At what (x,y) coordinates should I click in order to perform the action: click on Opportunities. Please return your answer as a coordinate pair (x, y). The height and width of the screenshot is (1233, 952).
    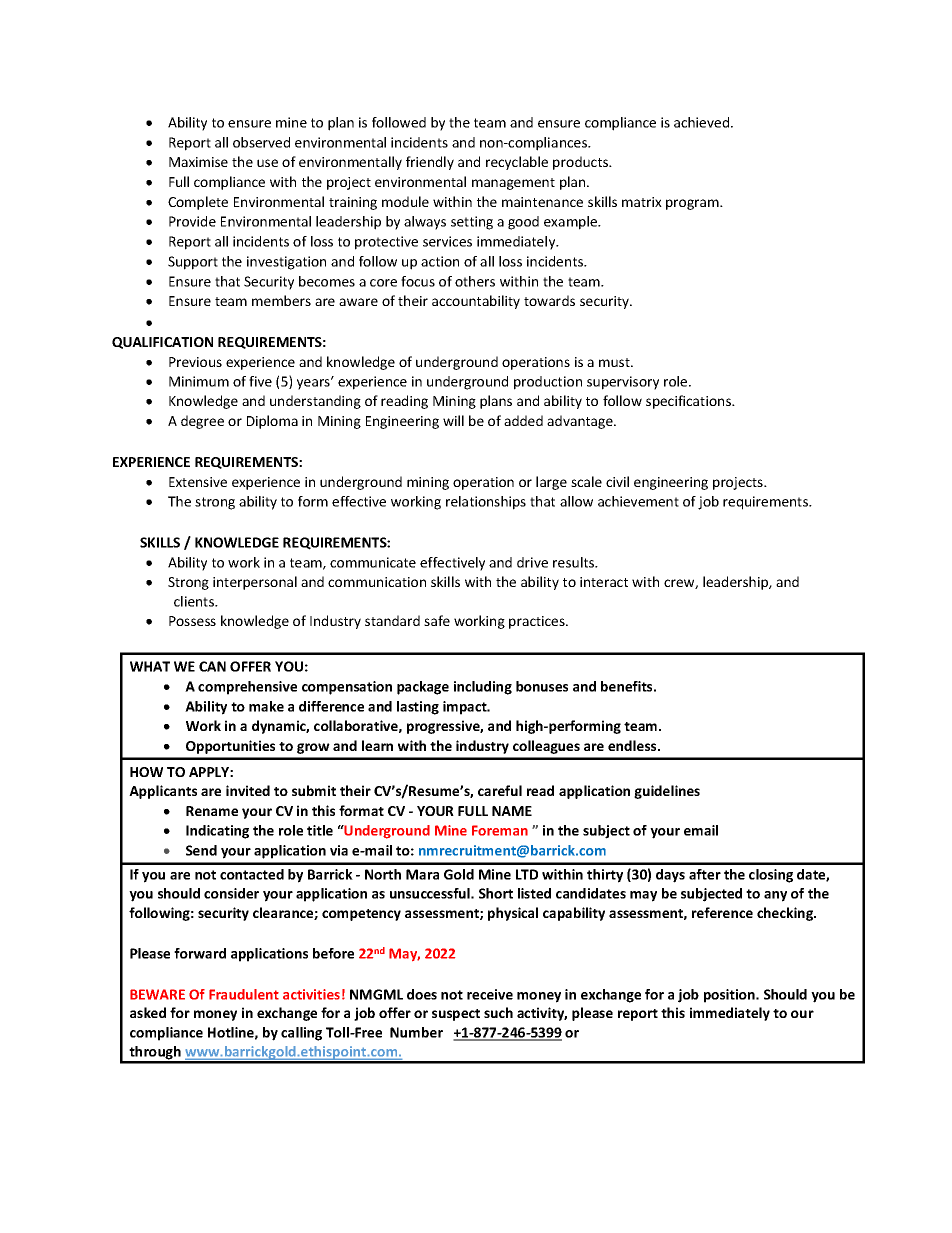
    Looking at the image, I should click on (230, 747).
